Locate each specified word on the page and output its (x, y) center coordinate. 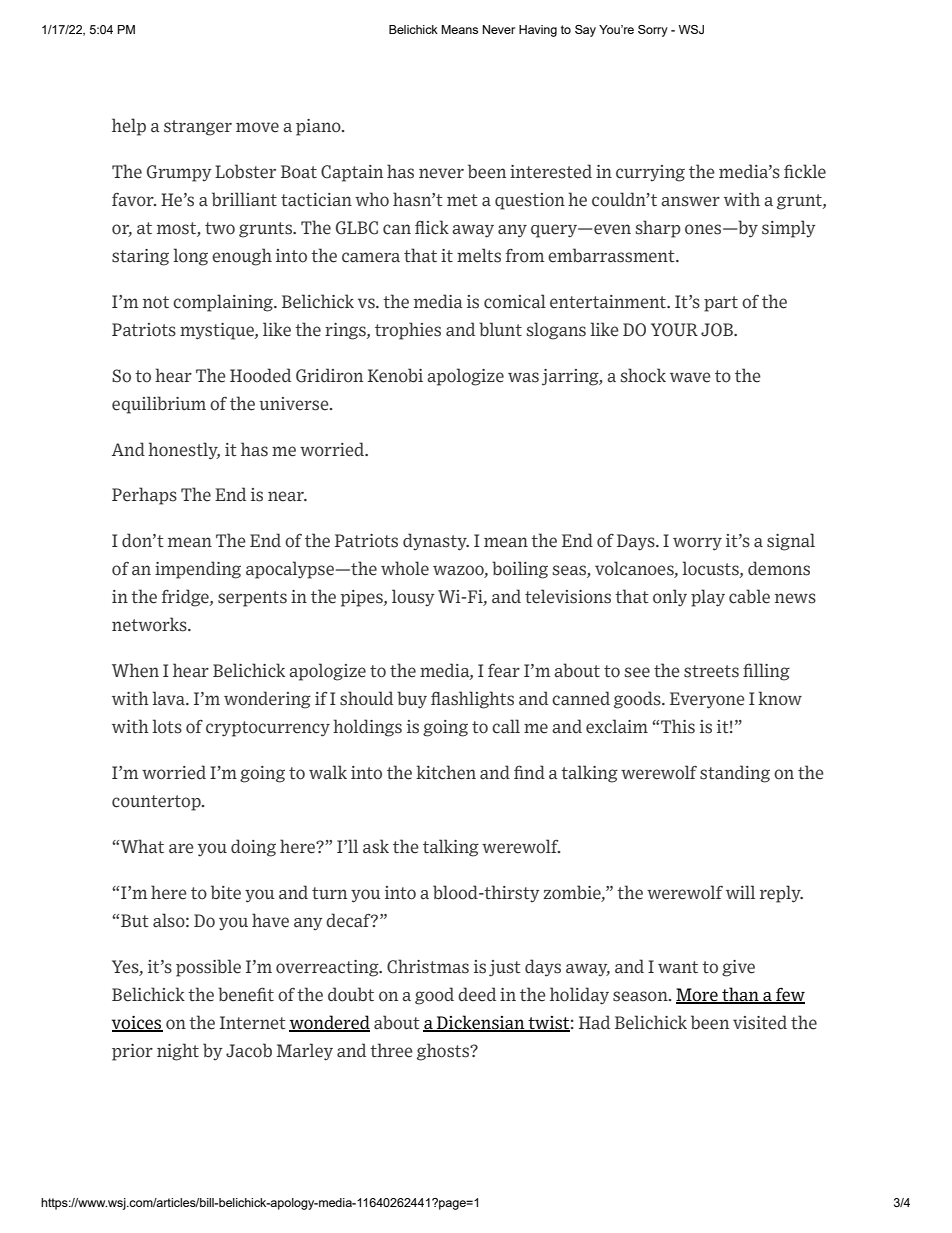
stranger (198, 128)
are (181, 848)
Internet (253, 1023)
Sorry (653, 31)
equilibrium (159, 405)
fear (504, 671)
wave (690, 377)
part (721, 304)
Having (538, 31)
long (190, 257)
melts (479, 255)
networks (150, 624)
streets (711, 671)
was (523, 377)
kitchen (446, 772)
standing (735, 774)
